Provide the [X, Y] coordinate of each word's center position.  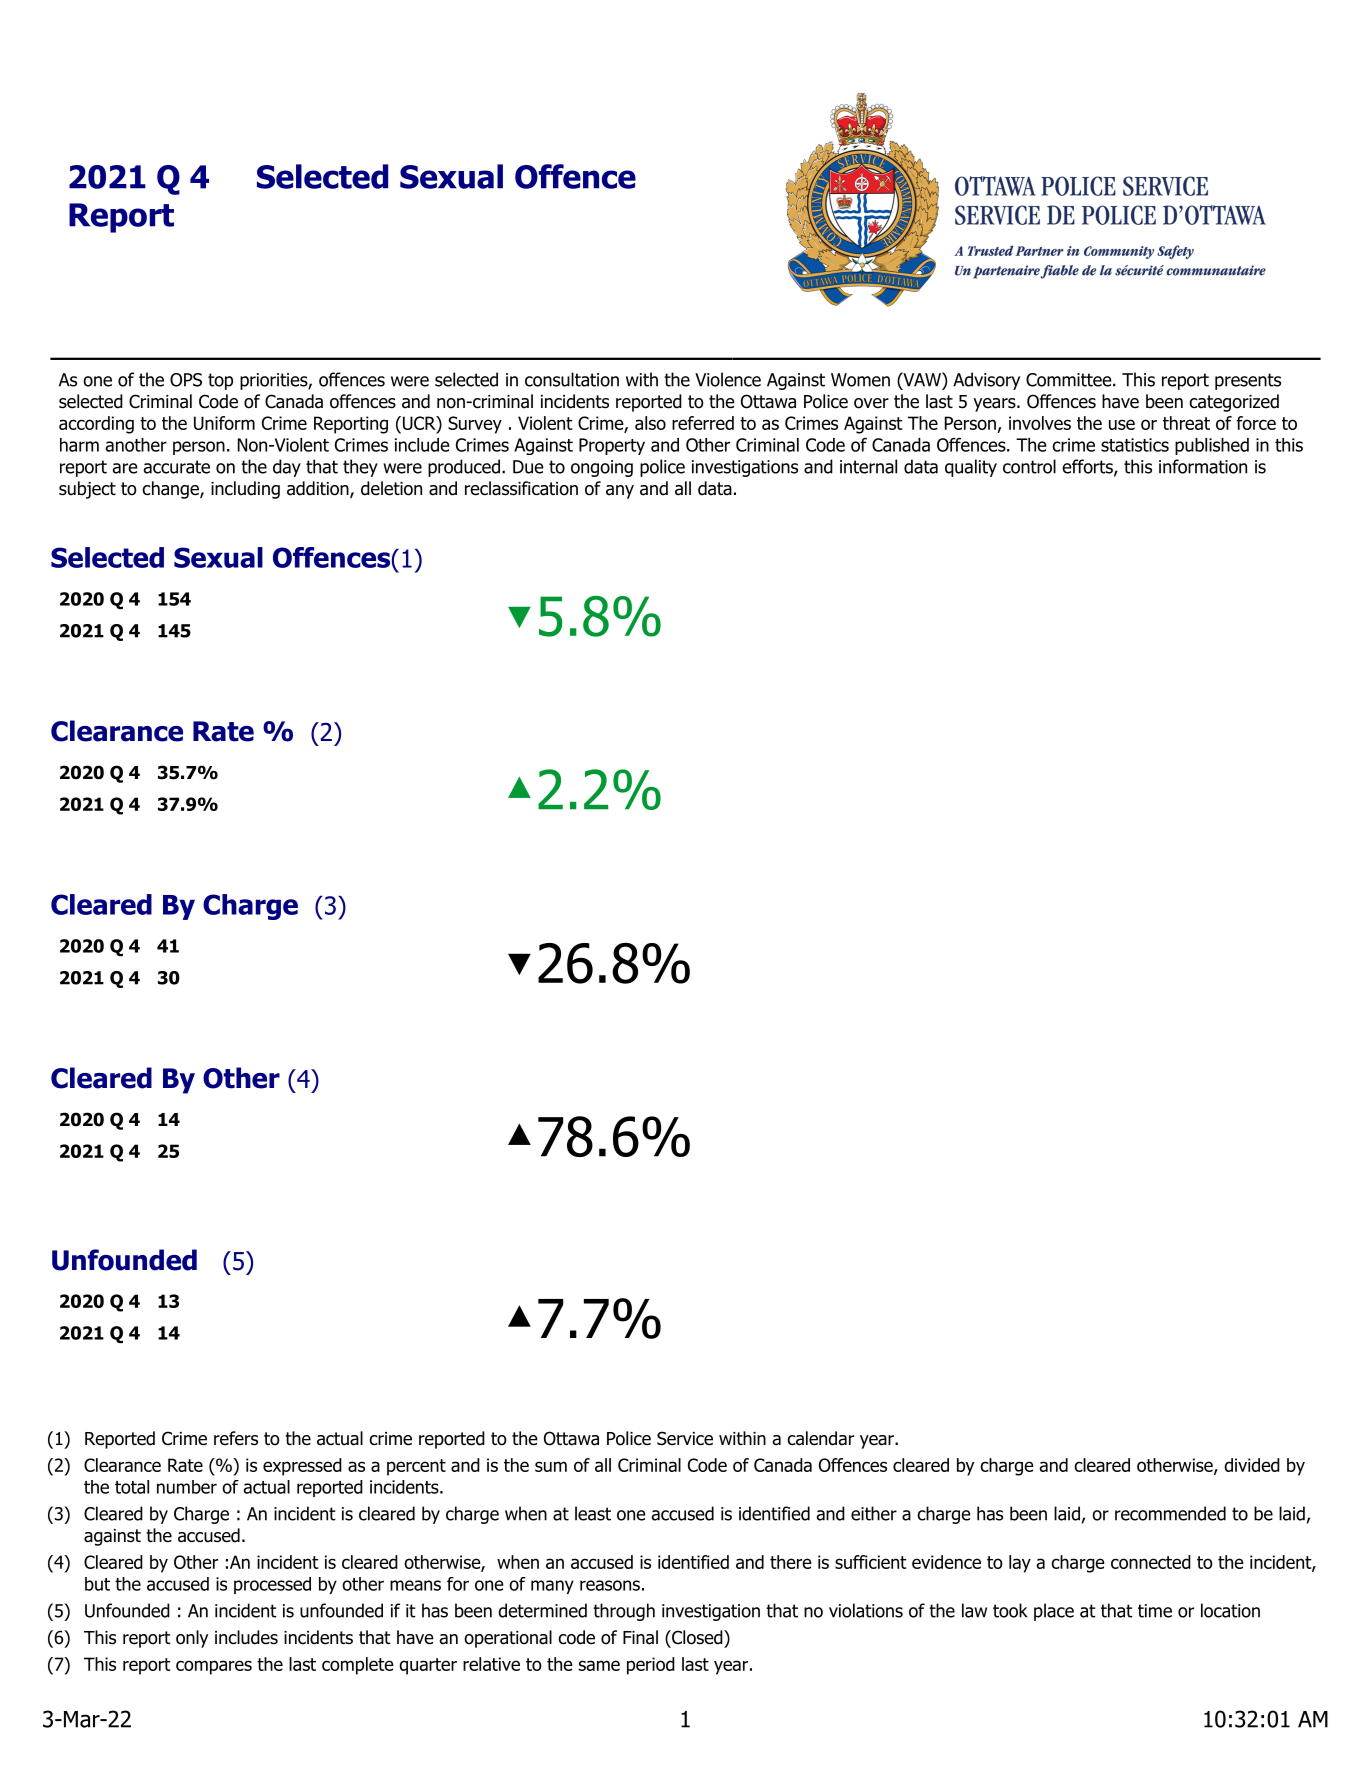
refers [236, 1438]
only [192, 1639]
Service [685, 1438]
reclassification [521, 488]
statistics [1135, 445]
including [245, 490]
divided [1252, 1465]
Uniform [224, 423]
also [650, 423]
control [1029, 466]
